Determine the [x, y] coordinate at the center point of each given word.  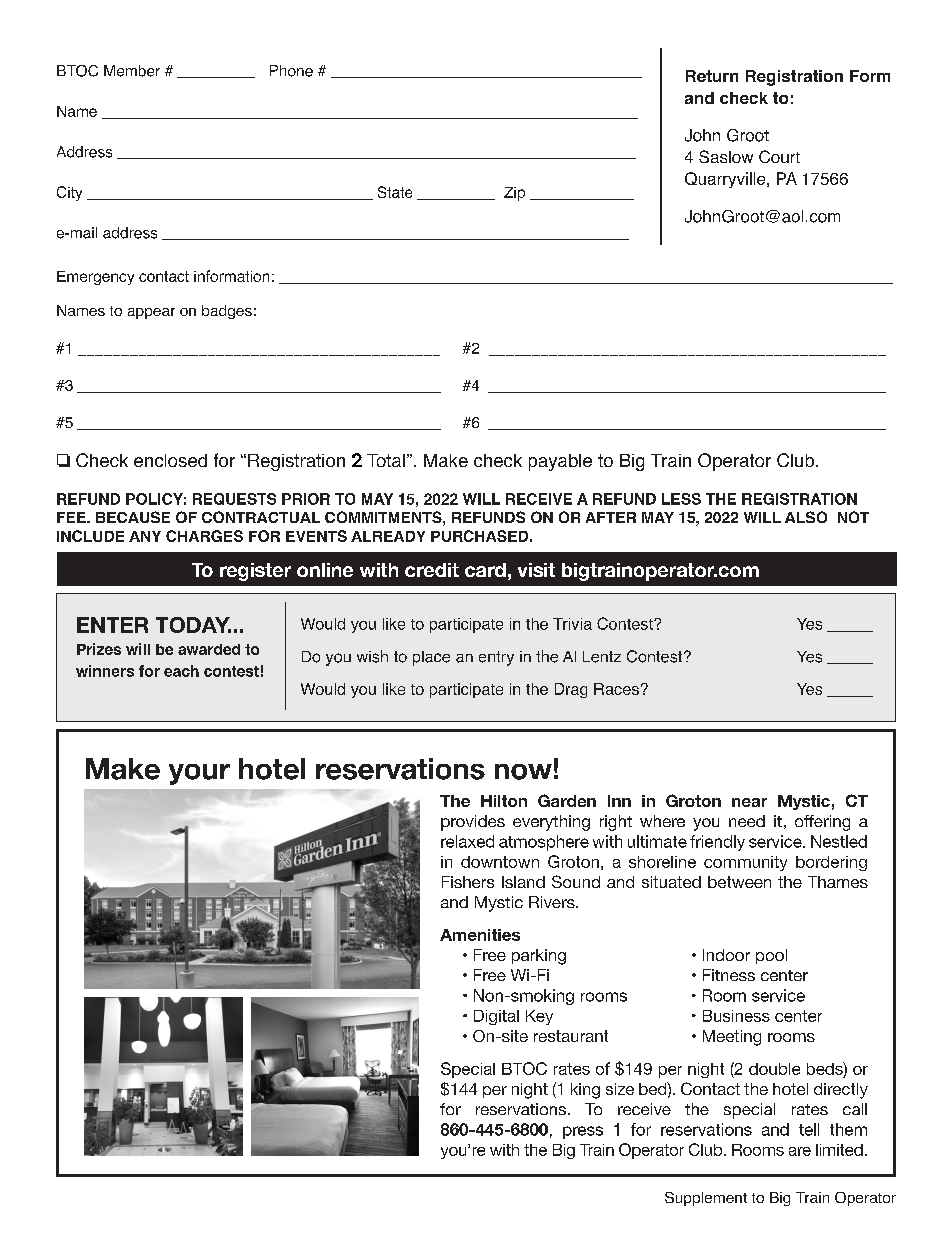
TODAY [193, 625]
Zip [514, 194]
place [431, 658]
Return [712, 76]
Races [616, 689]
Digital [496, 1017]
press [583, 1132]
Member [132, 71]
